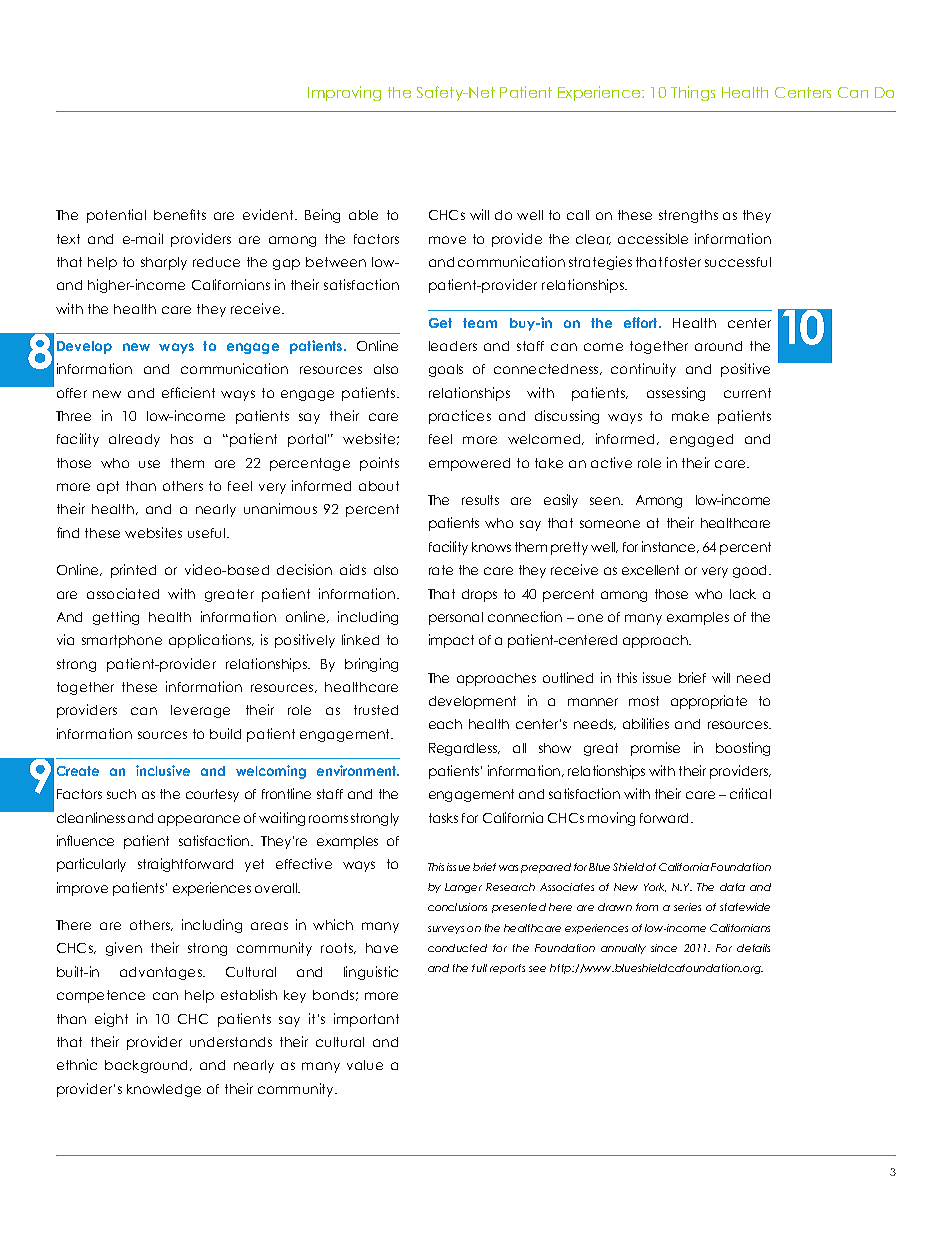 The height and width of the document is (1233, 952). What do you see at coordinates (163, 770) in the document?
I see `inclusive` at bounding box center [163, 770].
